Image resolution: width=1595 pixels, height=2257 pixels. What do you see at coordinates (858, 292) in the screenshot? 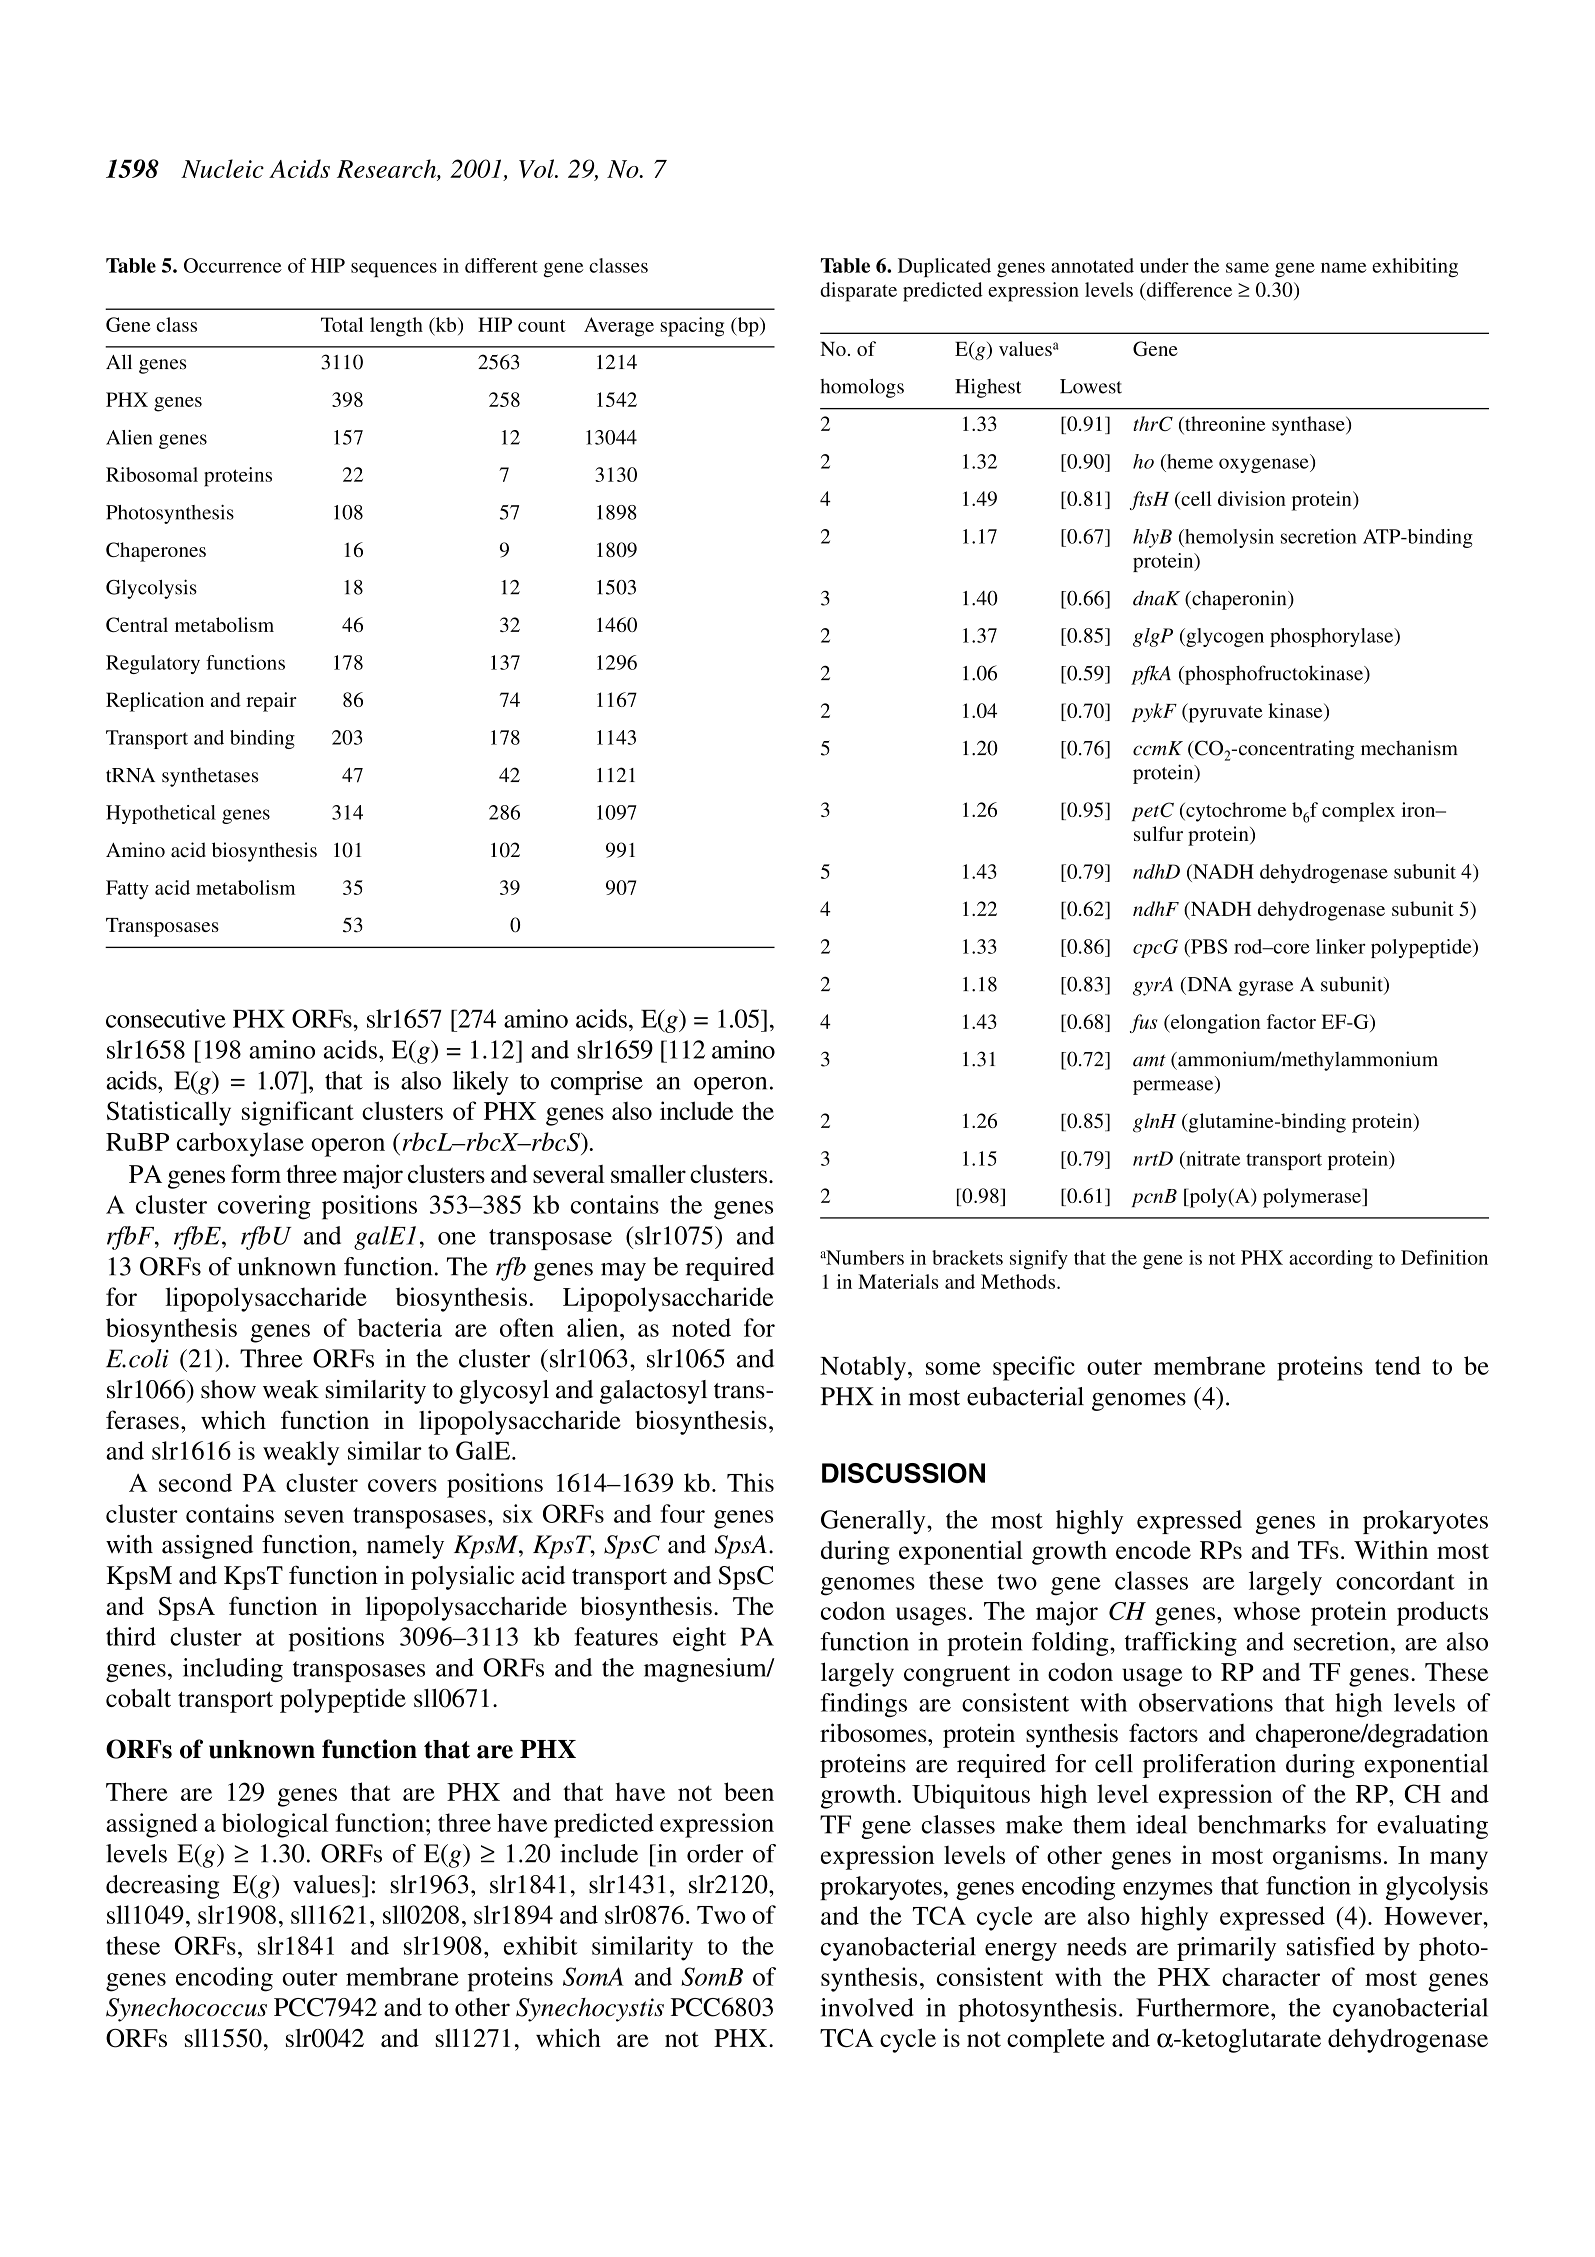
I see `disparate` at bounding box center [858, 292].
